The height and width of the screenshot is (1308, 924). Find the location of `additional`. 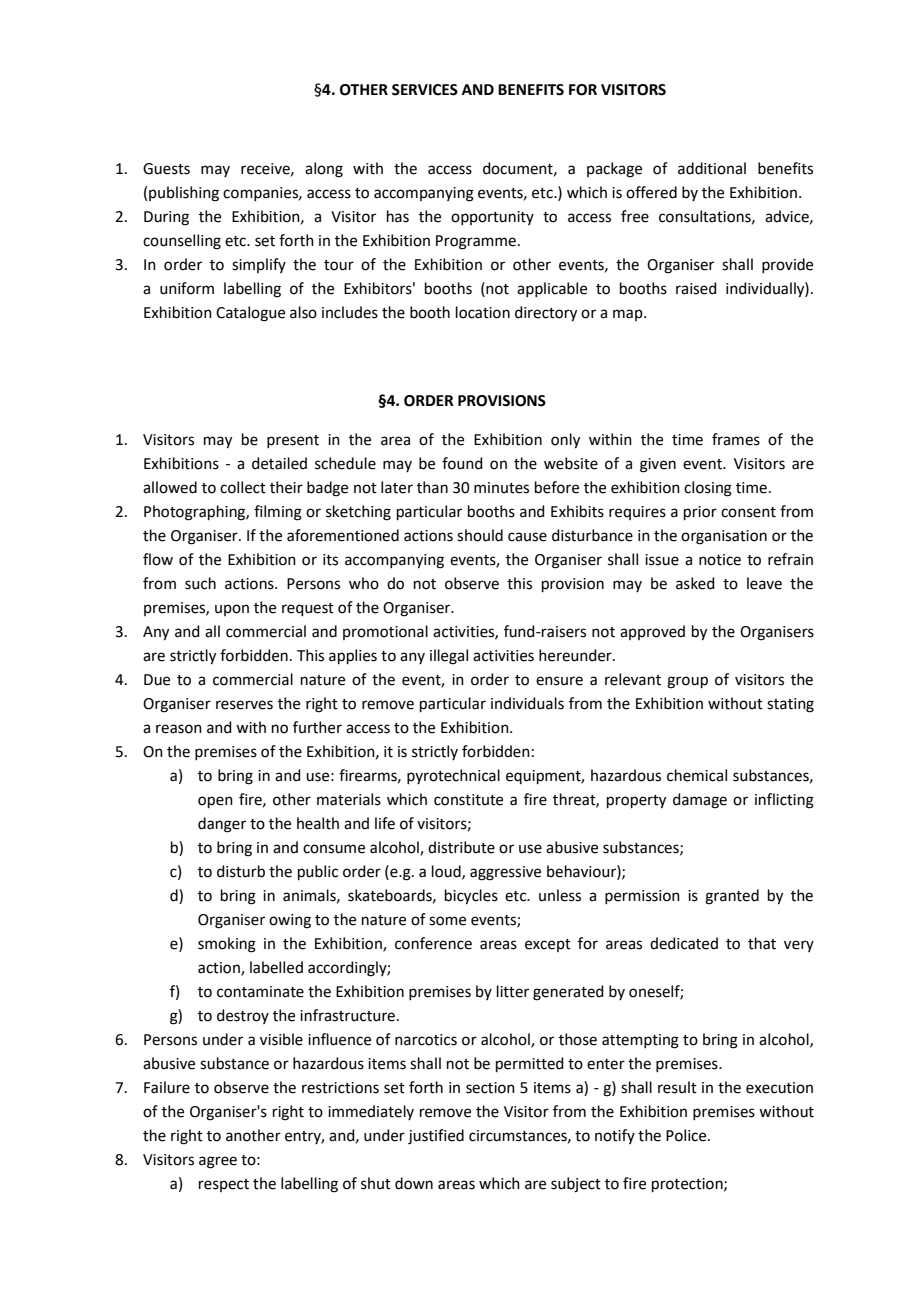

additional is located at coordinates (712, 168).
